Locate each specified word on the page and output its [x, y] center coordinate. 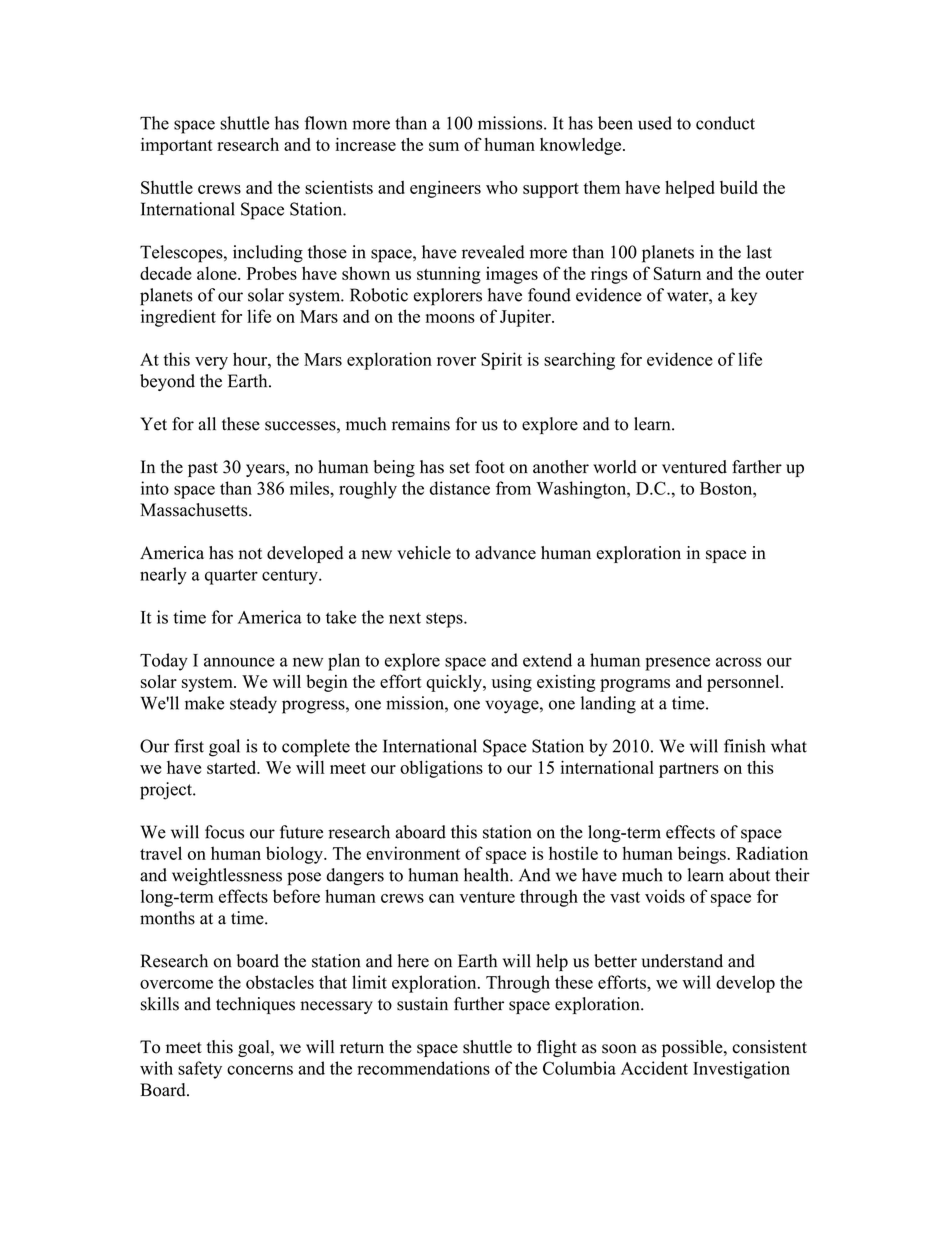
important [177, 146]
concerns [260, 1070]
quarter [231, 577]
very [211, 363]
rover [456, 361]
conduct [725, 123]
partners [689, 770]
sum [444, 146]
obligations [441, 769]
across [739, 662]
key [744, 296]
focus [224, 832]
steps [445, 620]
